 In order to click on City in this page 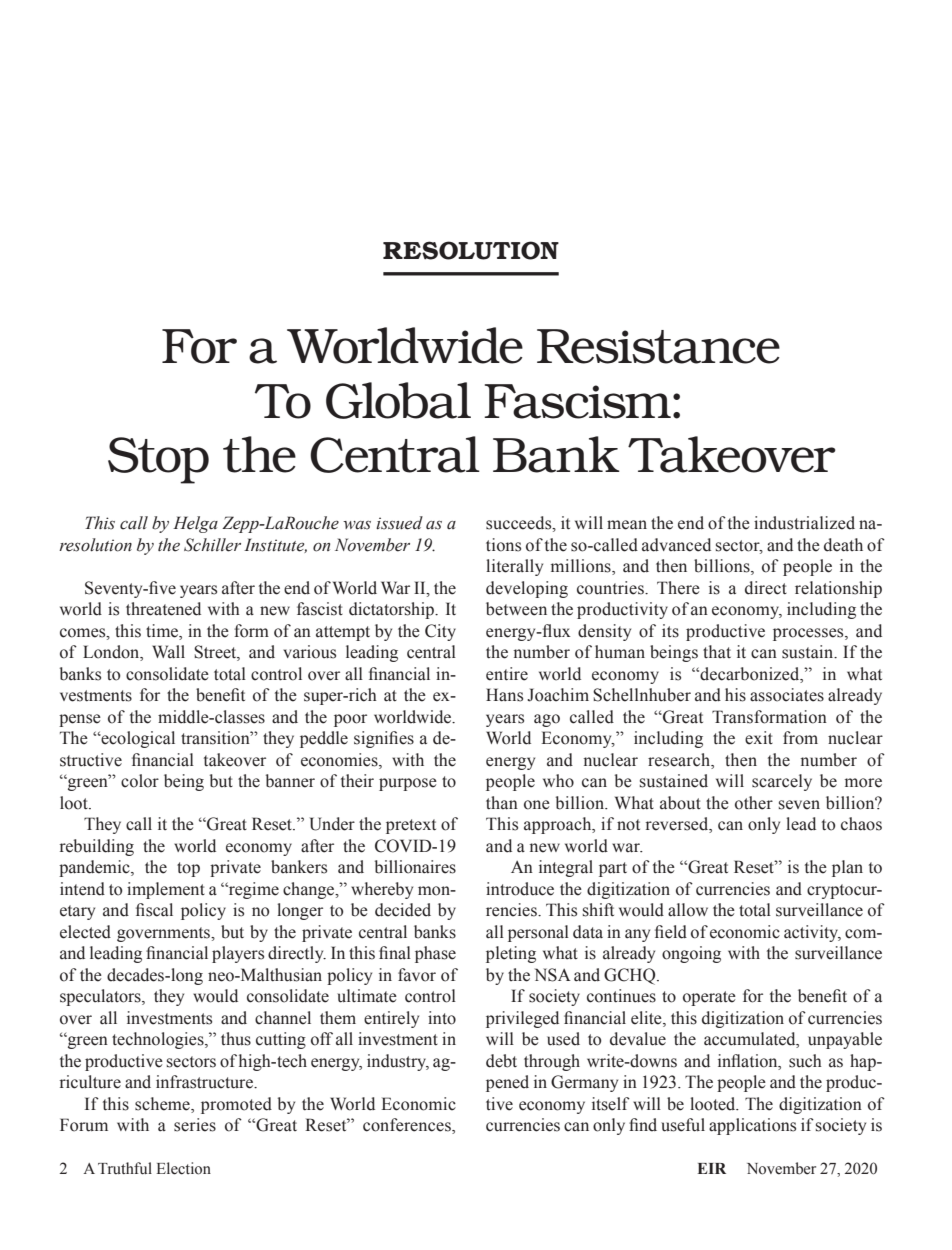, I will do `click(440, 632)`.
